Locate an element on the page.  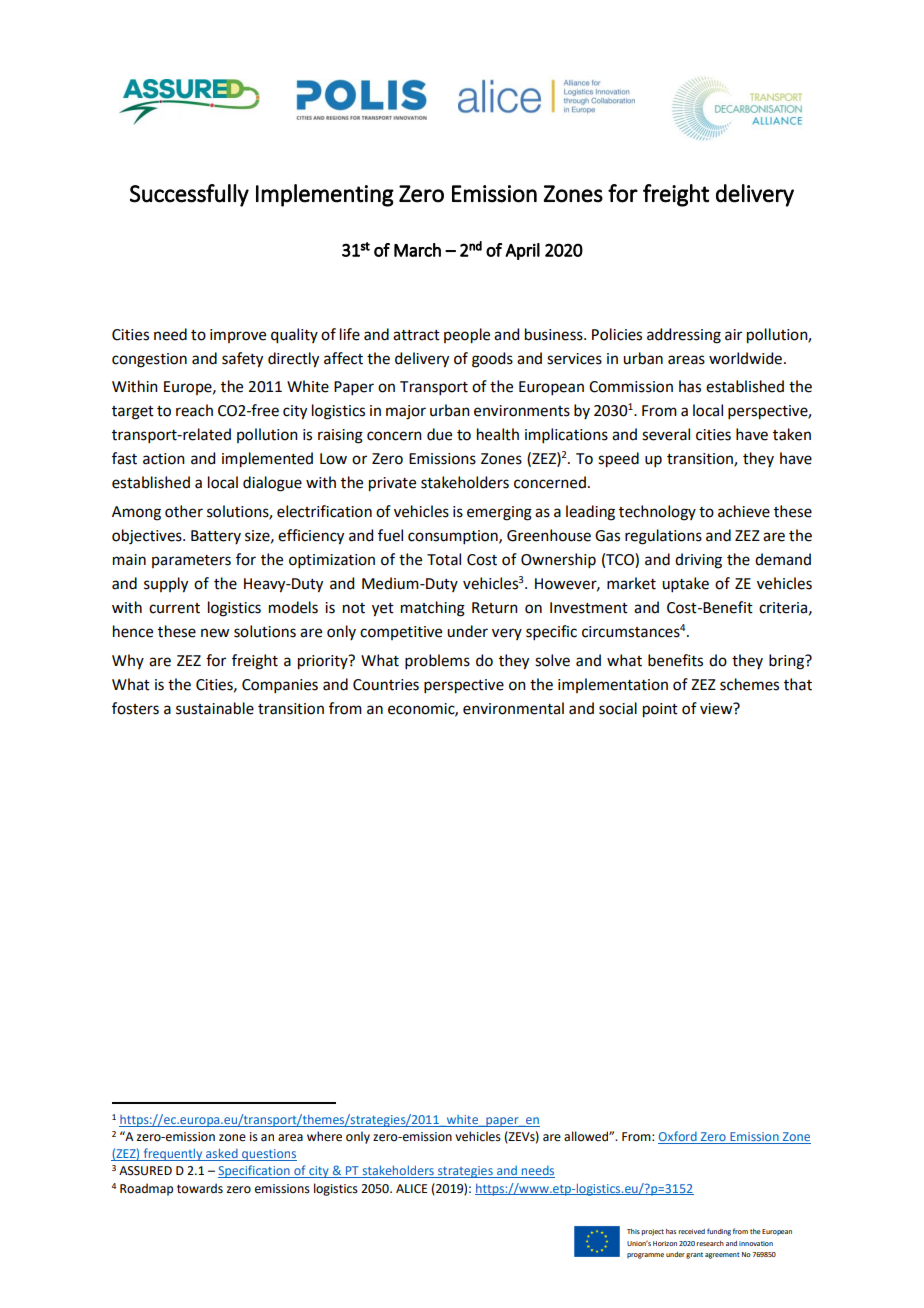
new is located at coordinates (215, 633).
